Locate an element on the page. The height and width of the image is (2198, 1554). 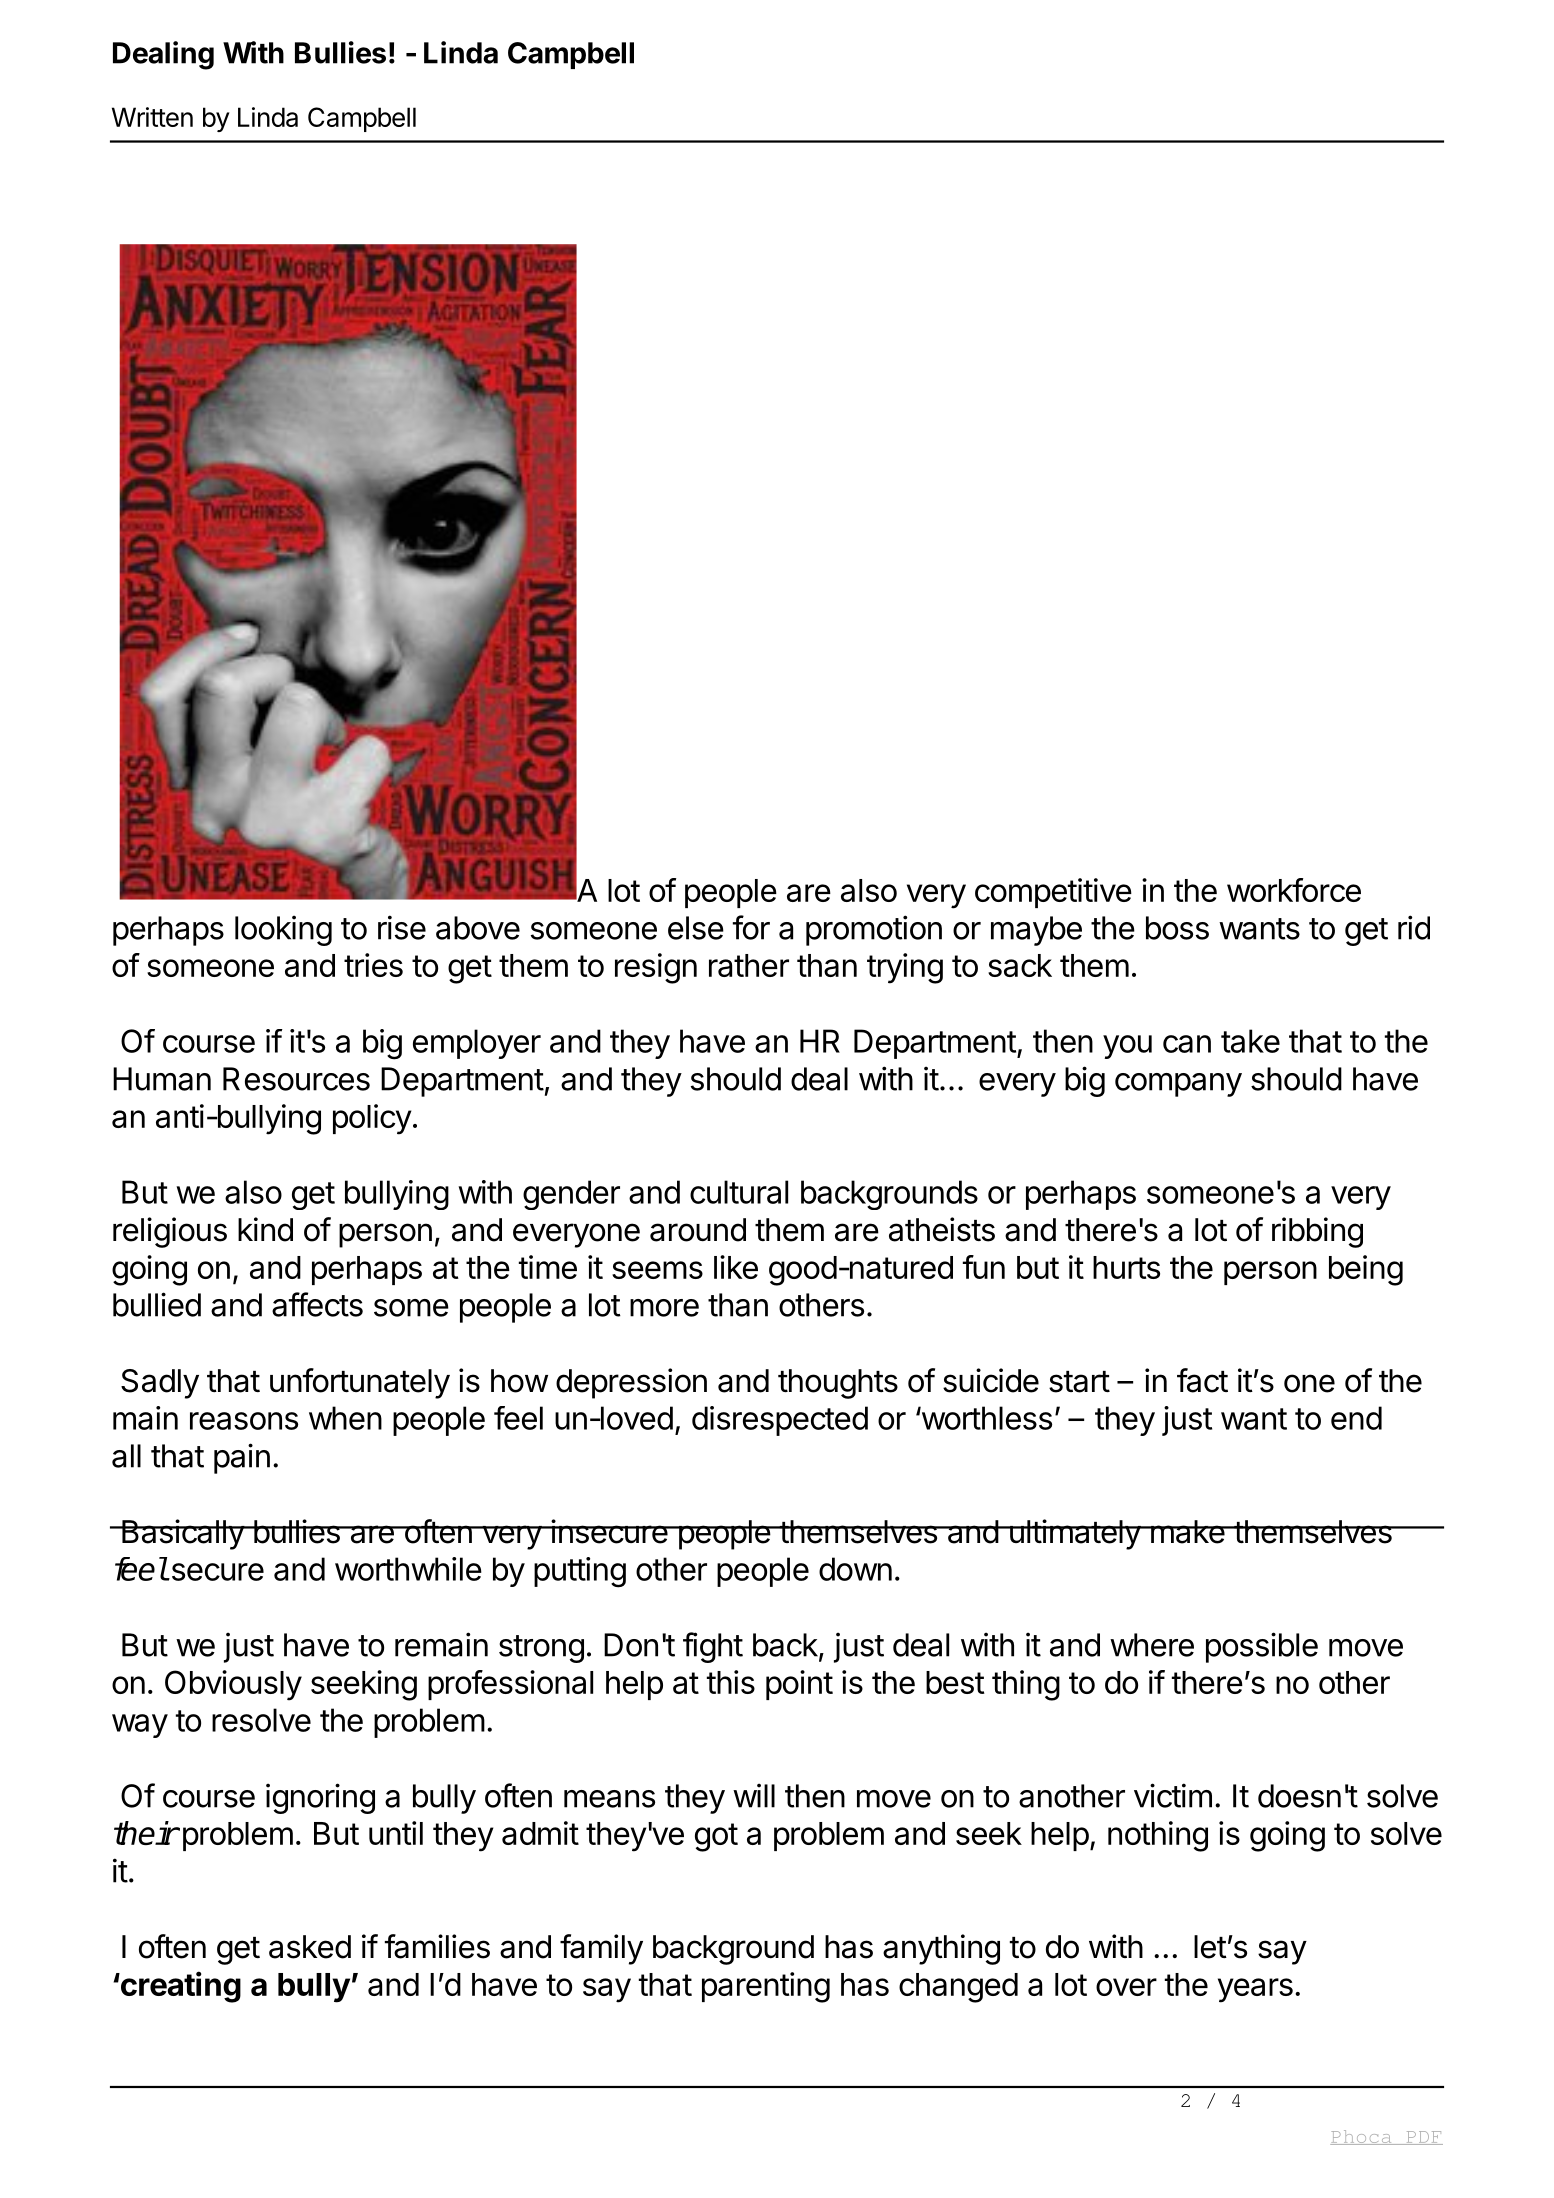
Resources is located at coordinates (296, 1079).
